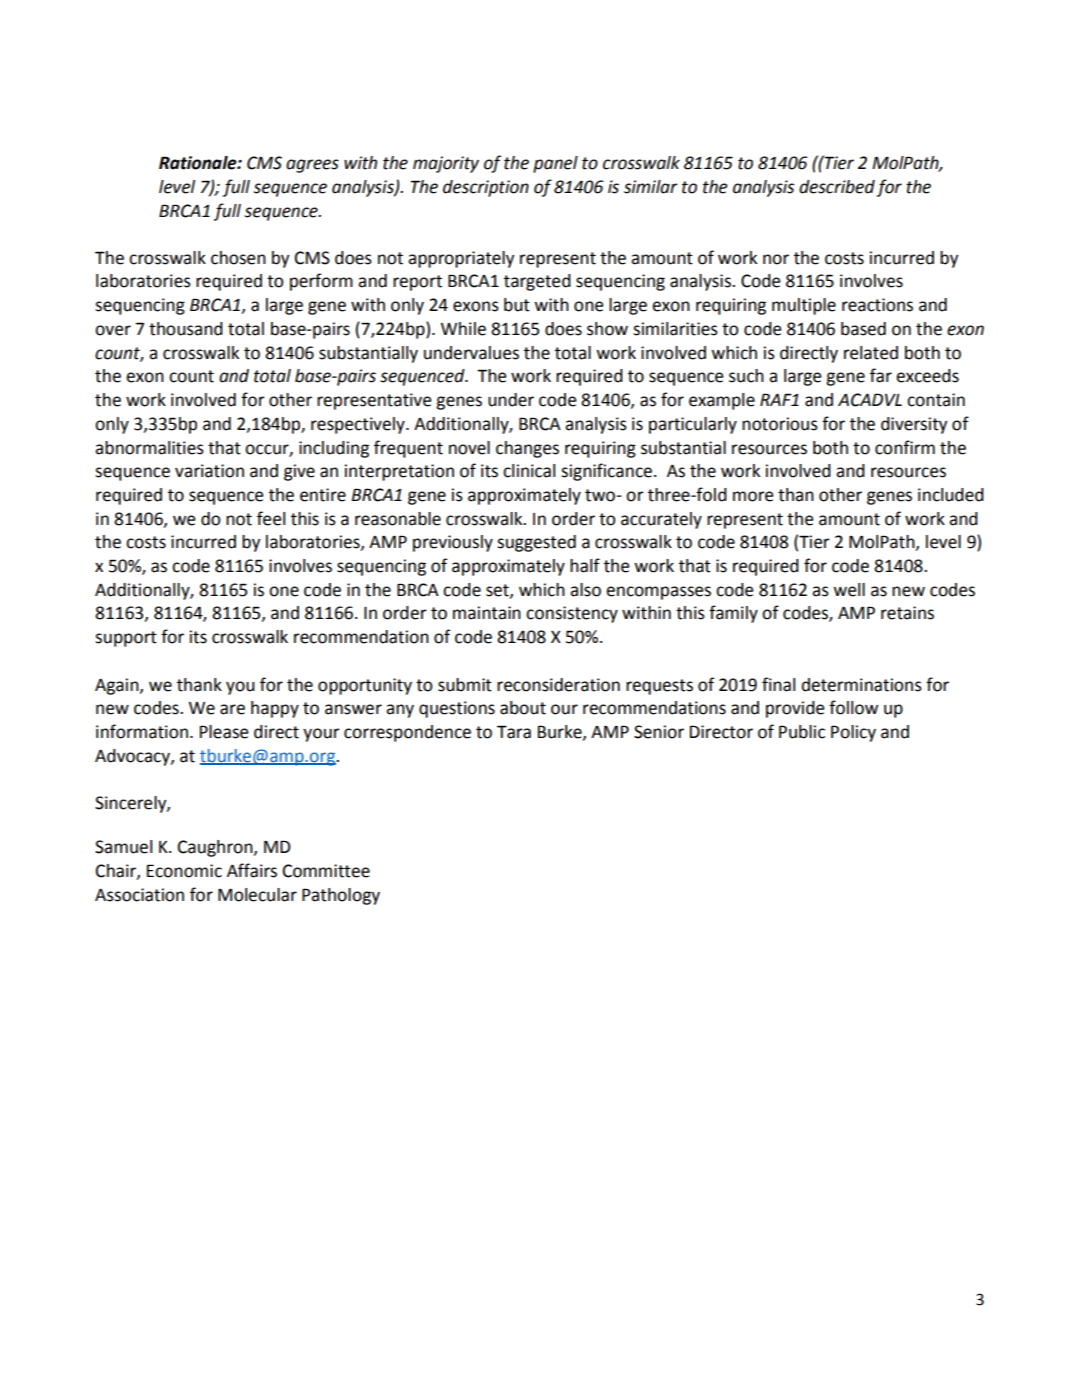 Image resolution: width=1080 pixels, height=1398 pixels. I want to click on feel, so click(271, 518).
